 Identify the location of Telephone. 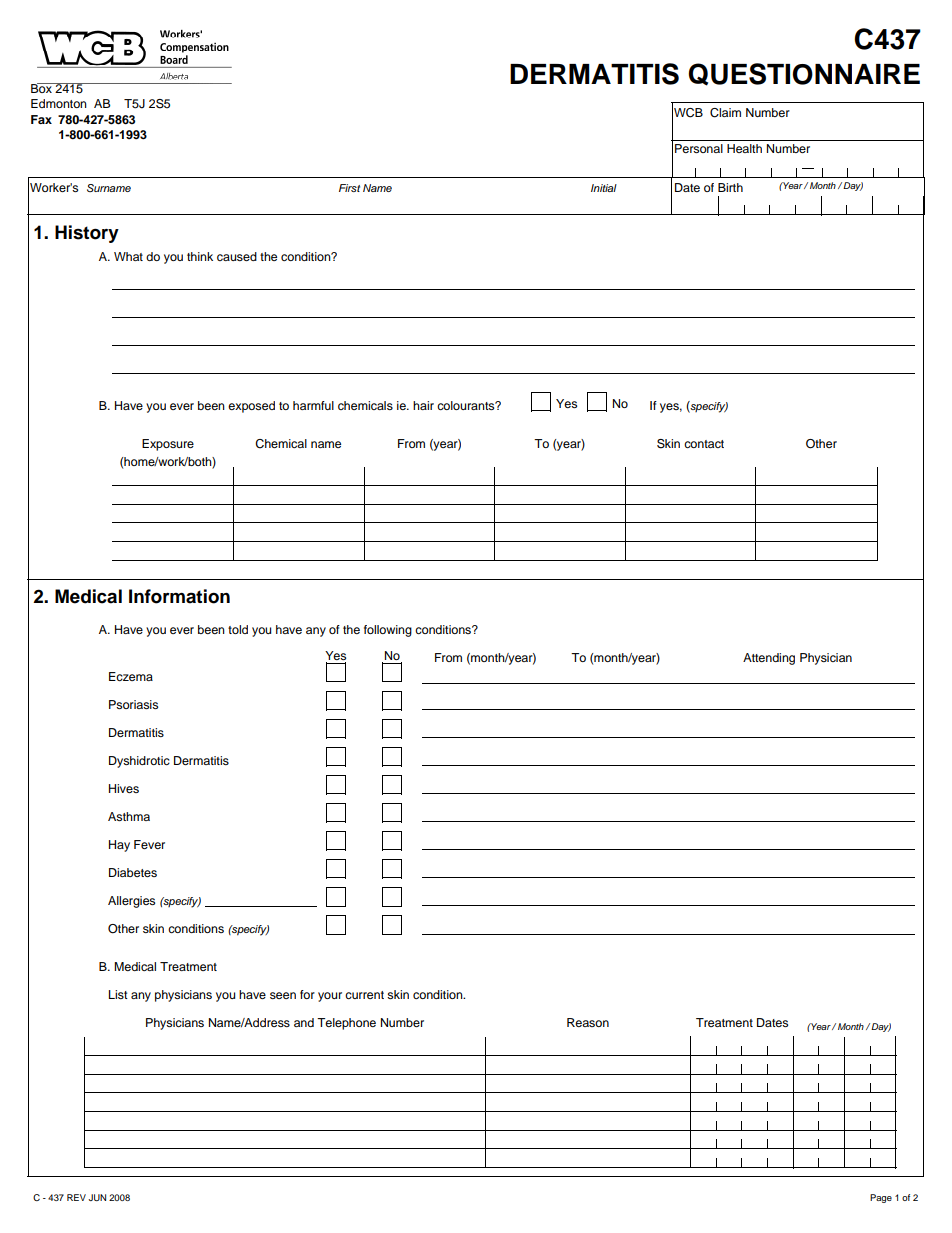
(346, 1024).
